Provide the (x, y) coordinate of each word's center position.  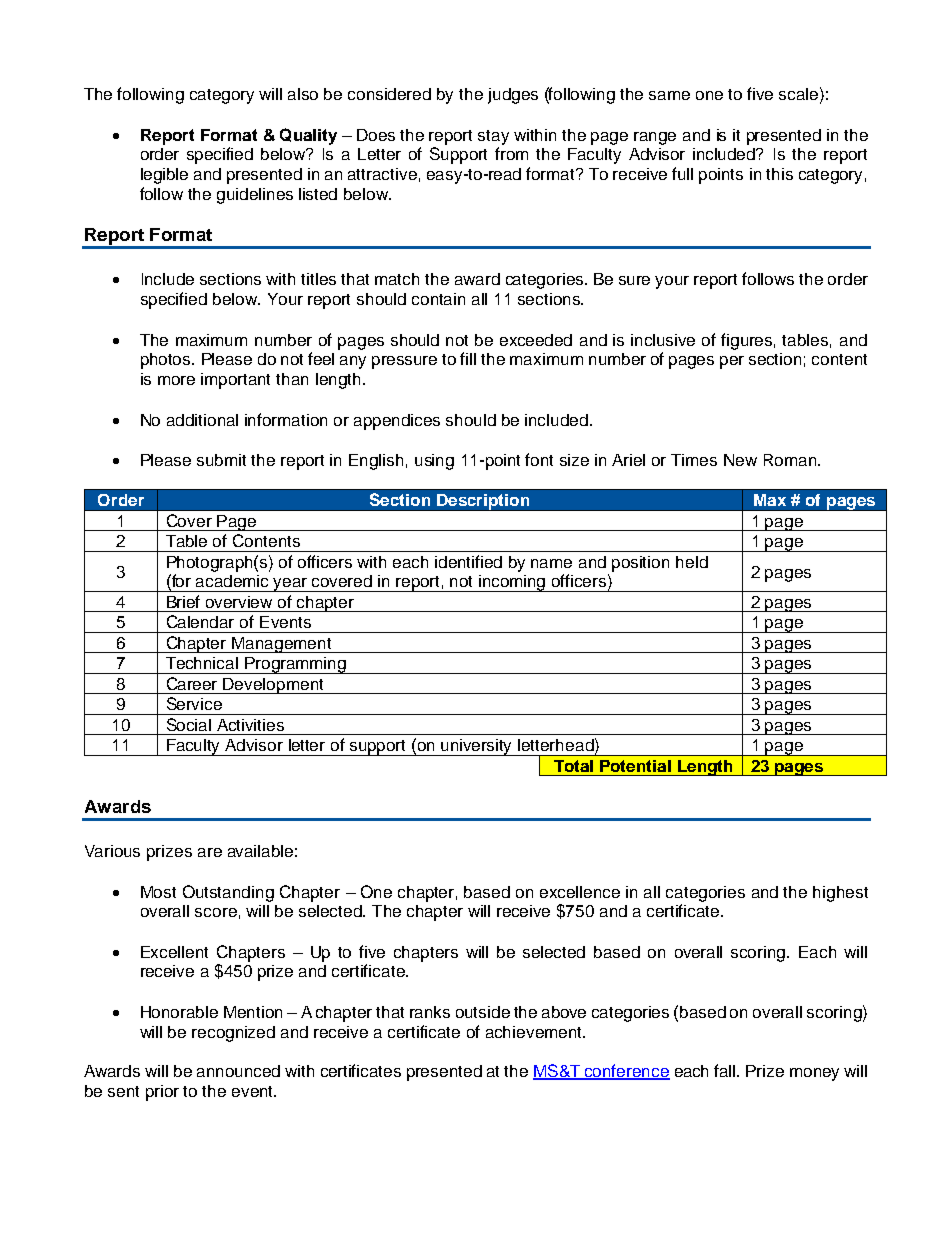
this (779, 174)
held (692, 562)
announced (238, 1071)
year (291, 585)
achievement (535, 1032)
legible (164, 176)
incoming (513, 583)
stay (493, 137)
